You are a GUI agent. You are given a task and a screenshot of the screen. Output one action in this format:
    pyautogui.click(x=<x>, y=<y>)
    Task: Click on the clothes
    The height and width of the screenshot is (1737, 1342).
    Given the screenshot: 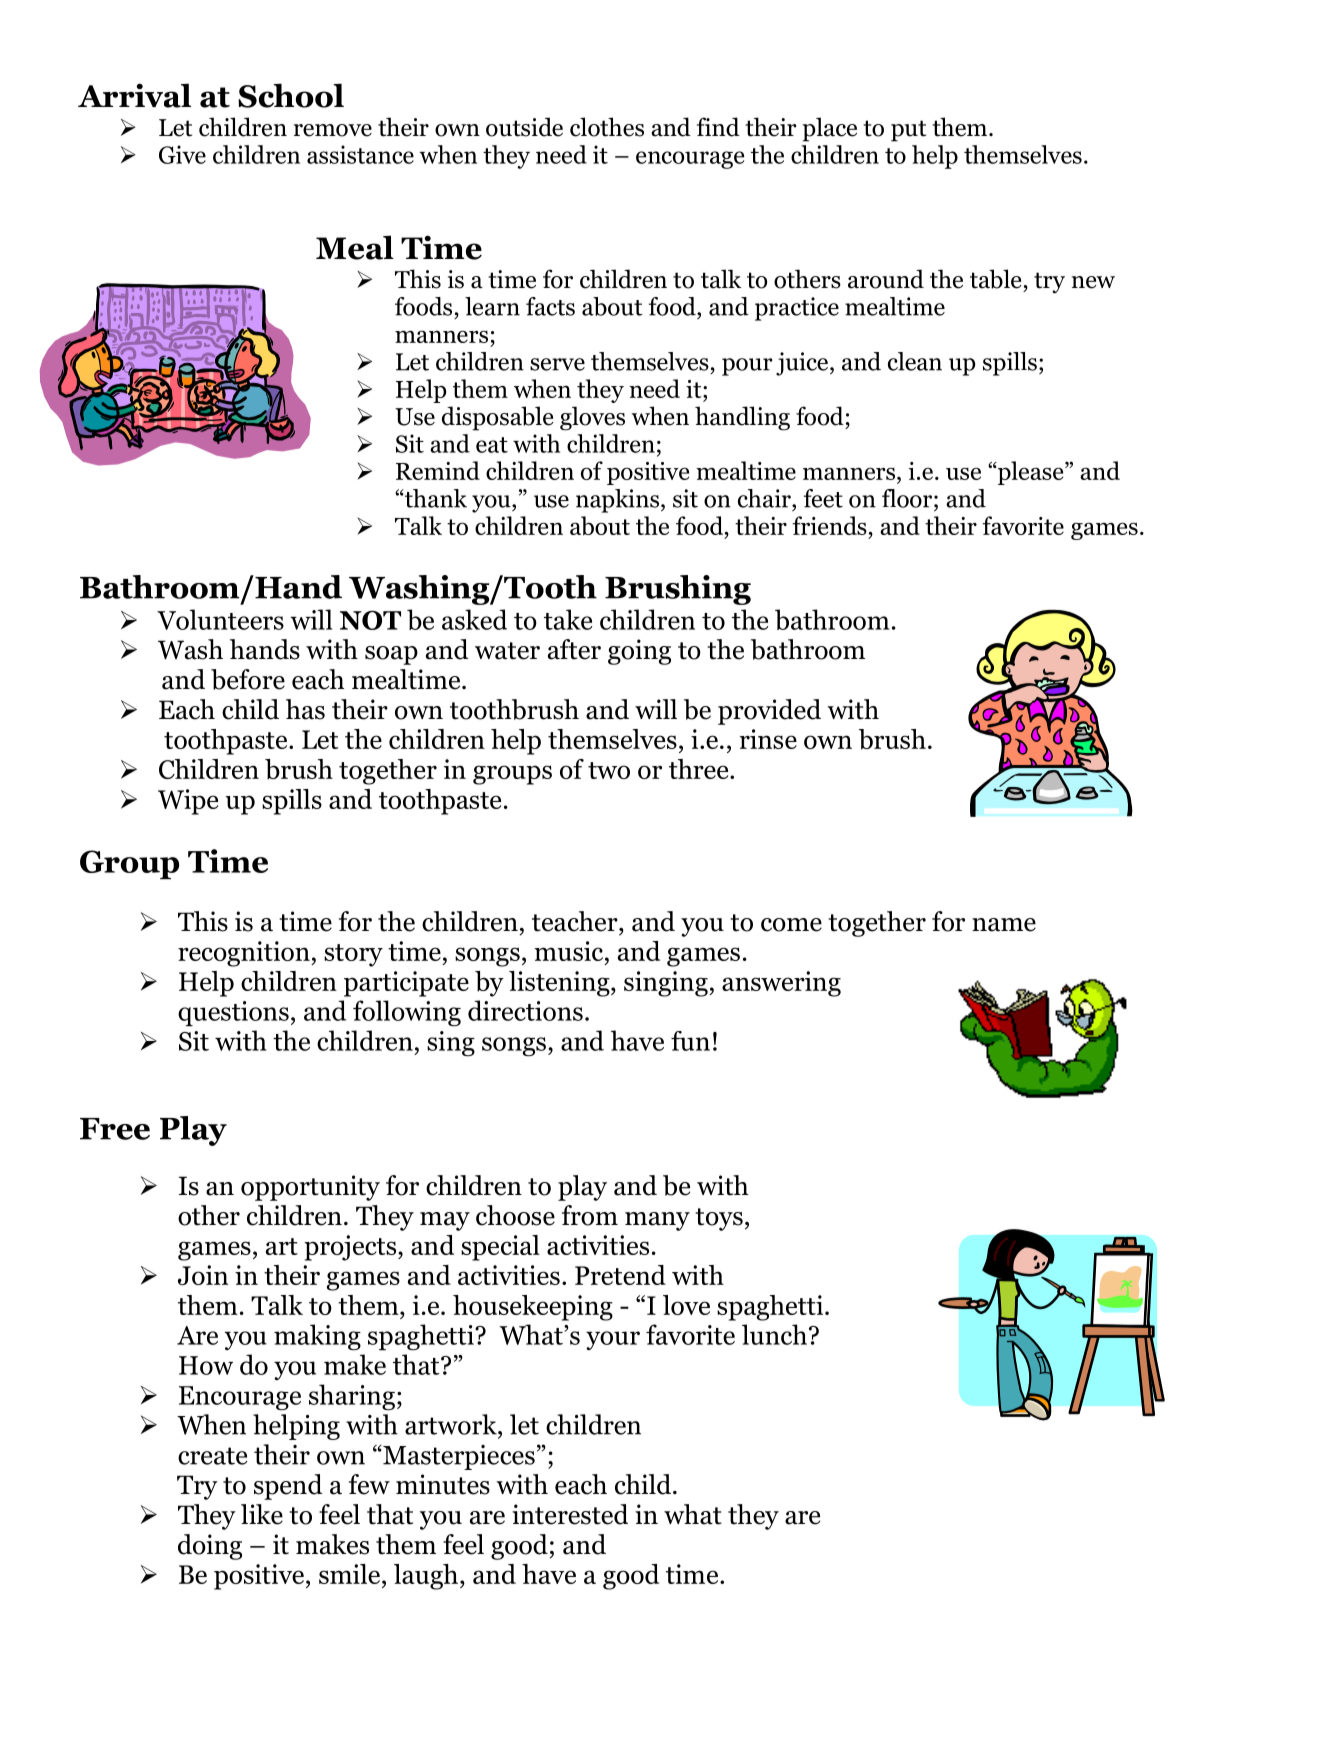 What is the action you would take?
    pyautogui.click(x=607, y=127)
